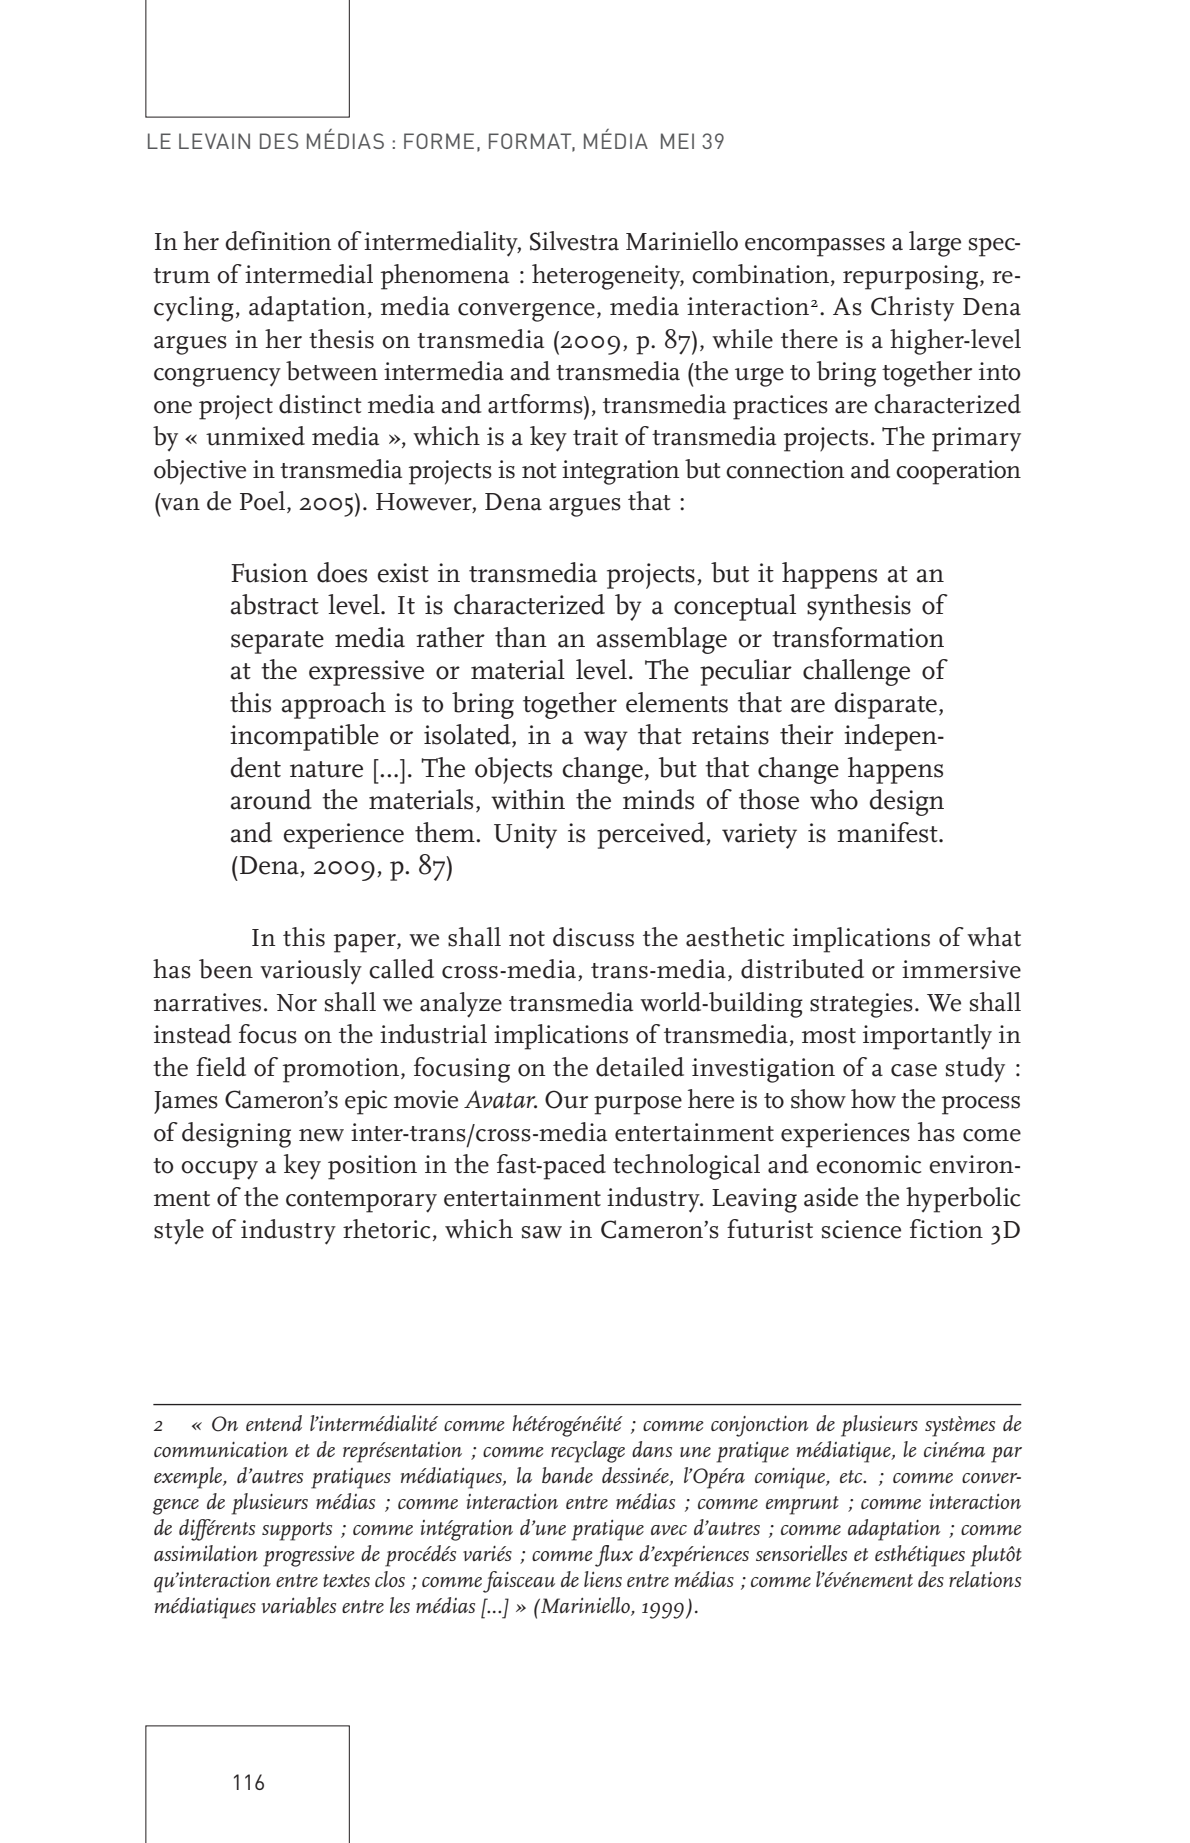  What do you see at coordinates (852, 1476) in the screenshot?
I see `etc` at bounding box center [852, 1476].
